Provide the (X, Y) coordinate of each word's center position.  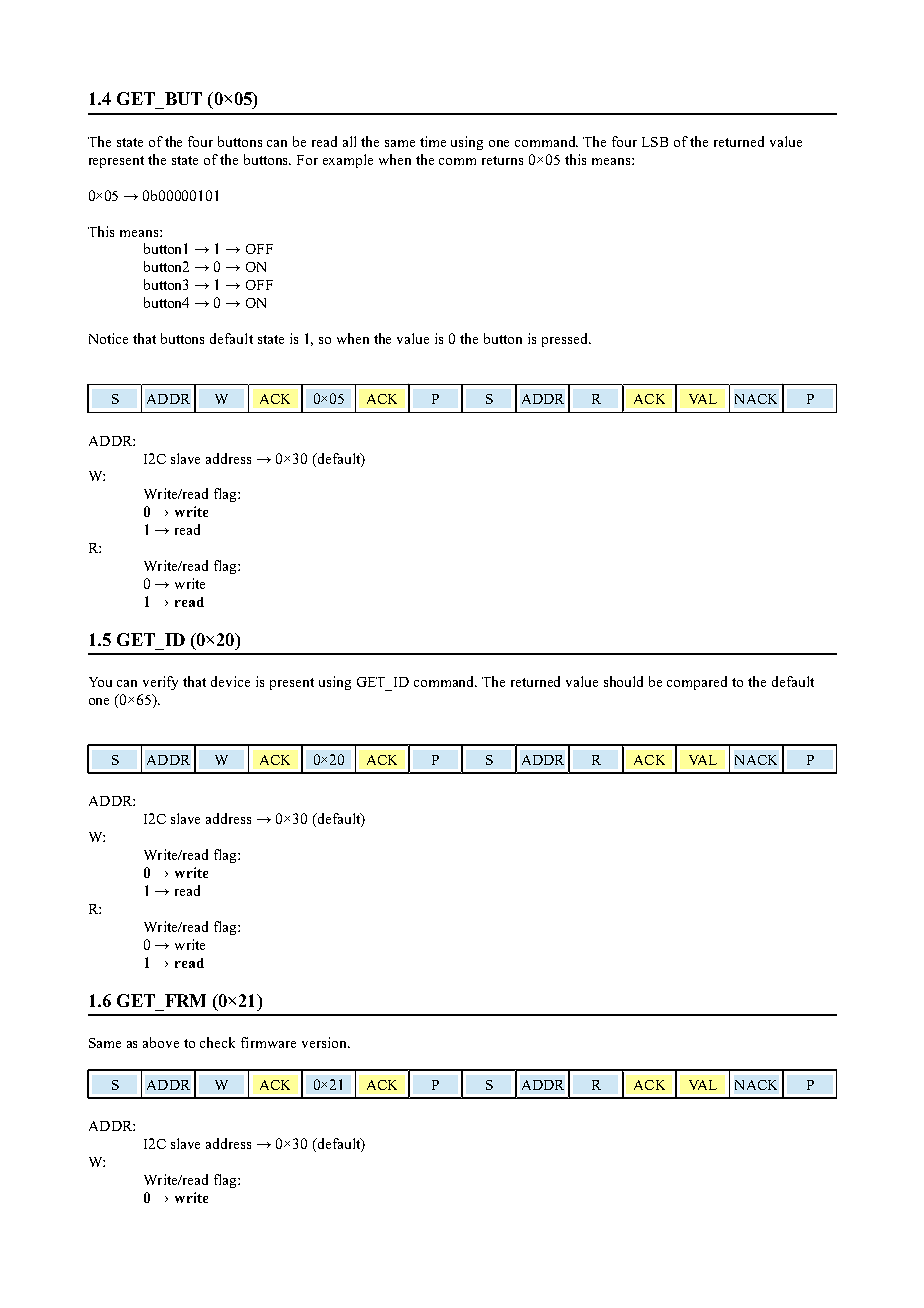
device (230, 681)
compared (697, 683)
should (623, 681)
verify (160, 683)
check (217, 1042)
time (433, 141)
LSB (655, 142)
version (325, 1042)
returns (502, 160)
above (161, 1042)
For (307, 160)
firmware (268, 1042)
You (100, 682)
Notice (108, 338)
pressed (566, 340)
